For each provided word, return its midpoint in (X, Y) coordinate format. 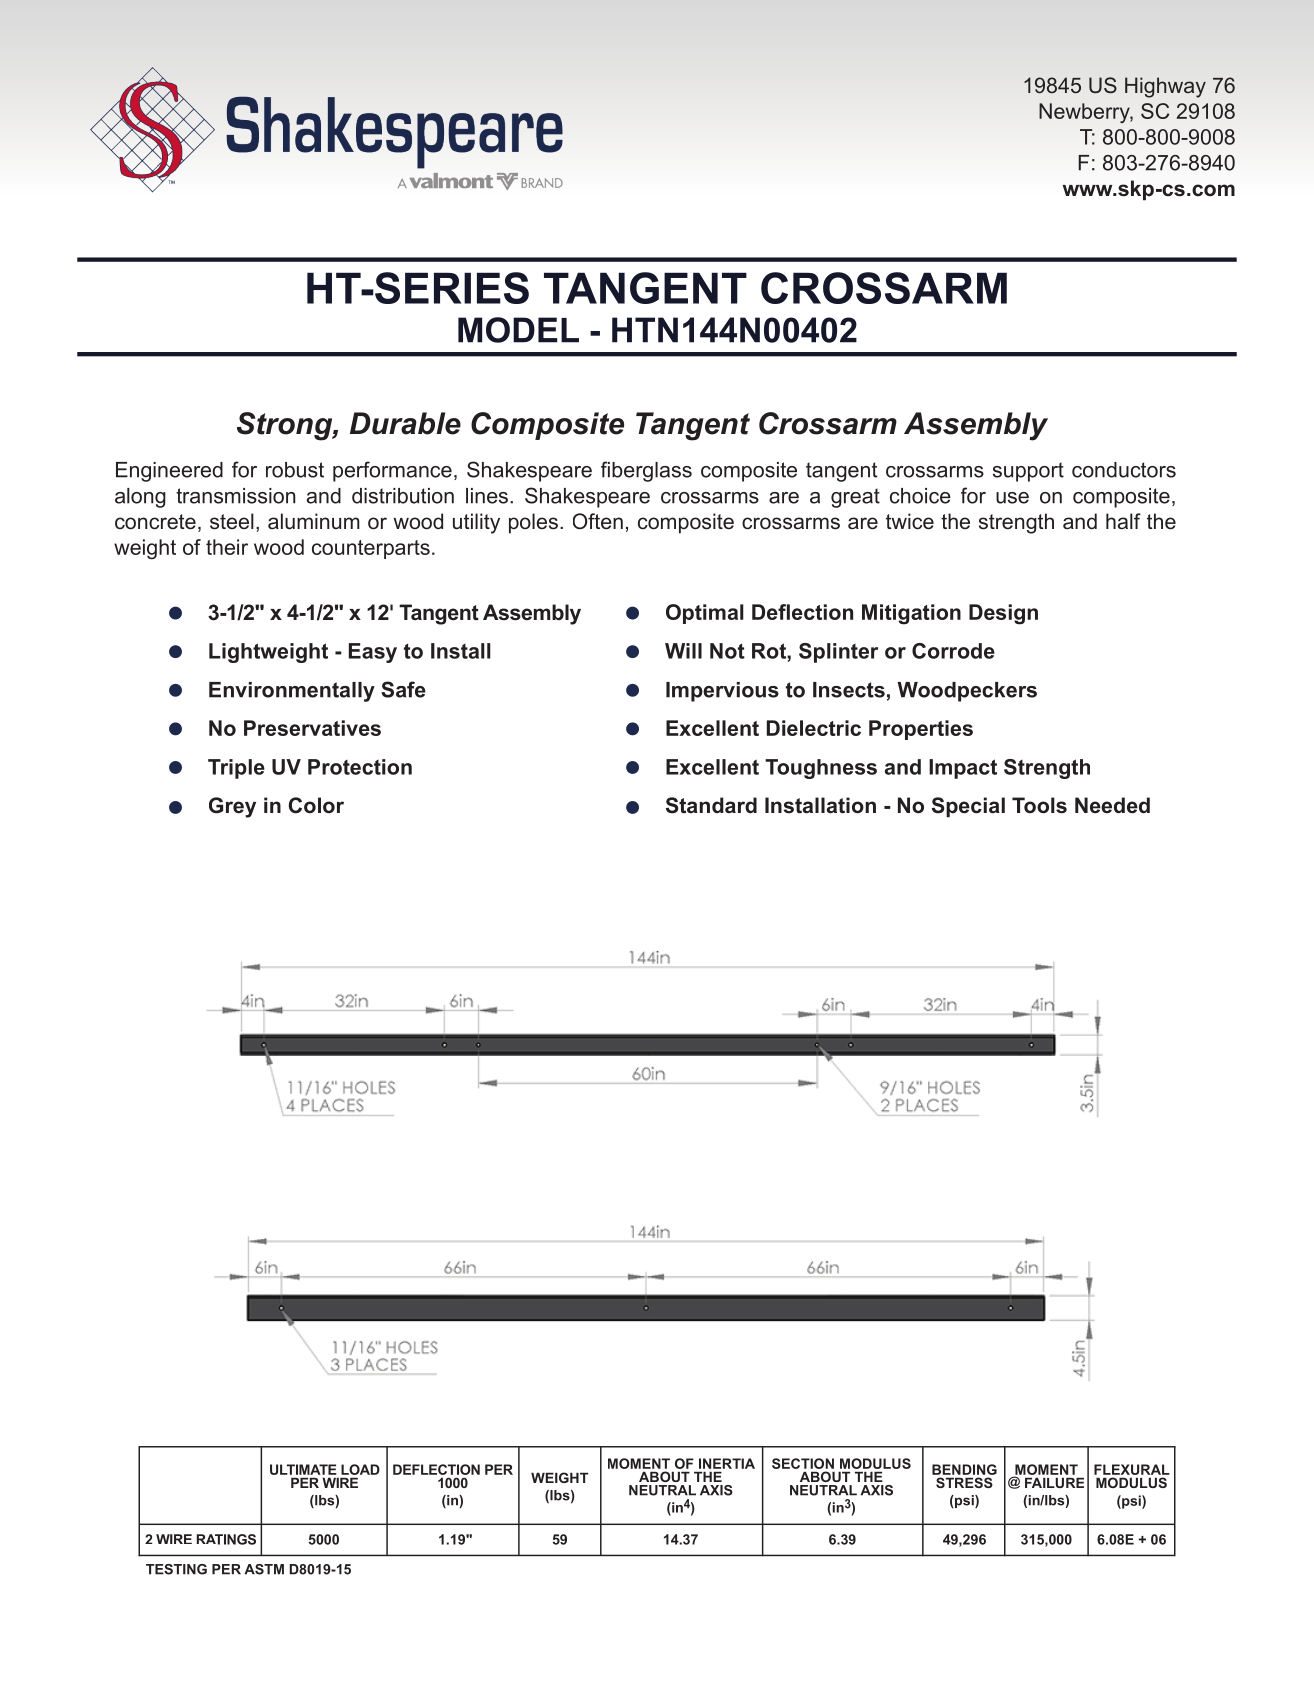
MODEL (518, 330)
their (227, 547)
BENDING (964, 1469)
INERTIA (727, 1463)
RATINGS (226, 1539)
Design (1003, 614)
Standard (711, 805)
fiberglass (646, 471)
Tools (1039, 805)
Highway (1165, 87)
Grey (232, 807)
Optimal (705, 614)
